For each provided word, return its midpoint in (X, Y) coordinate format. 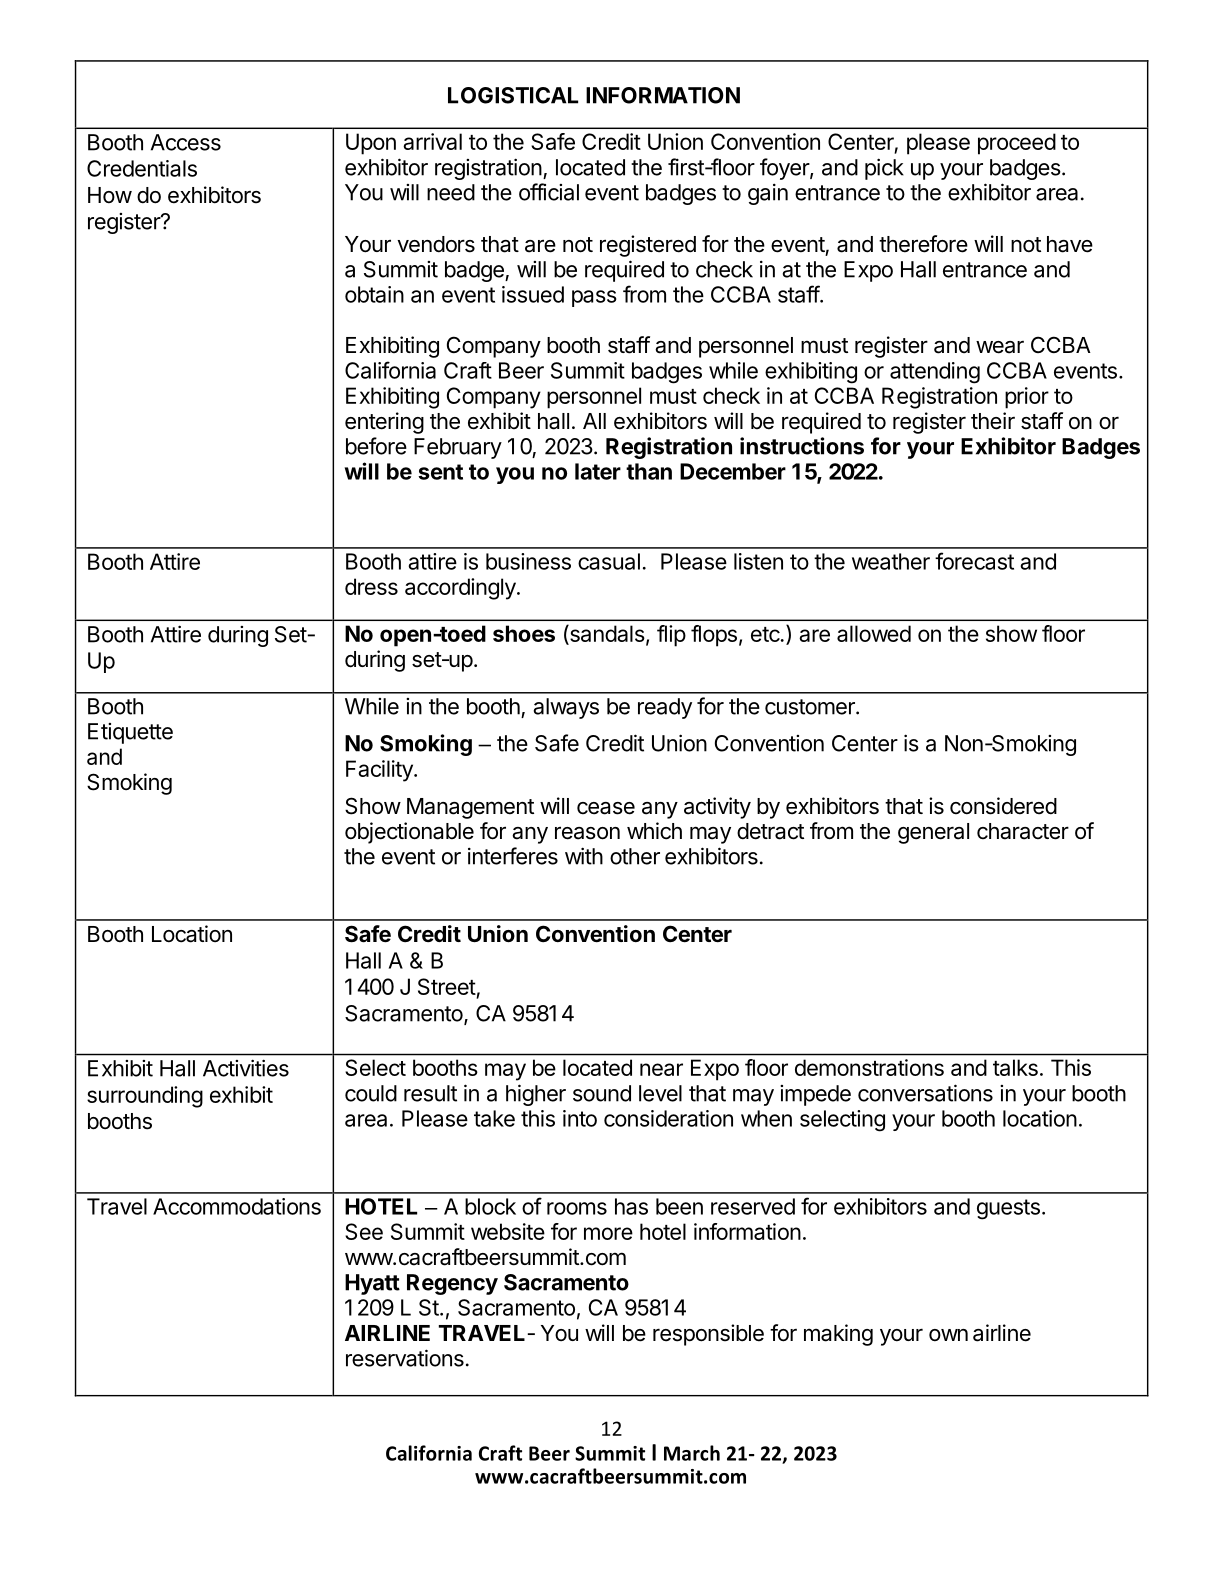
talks (1015, 1067)
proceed (1017, 144)
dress (371, 586)
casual (609, 561)
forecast (974, 561)
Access (186, 142)
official (549, 192)
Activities (246, 1068)
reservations (405, 1358)
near (661, 1069)
